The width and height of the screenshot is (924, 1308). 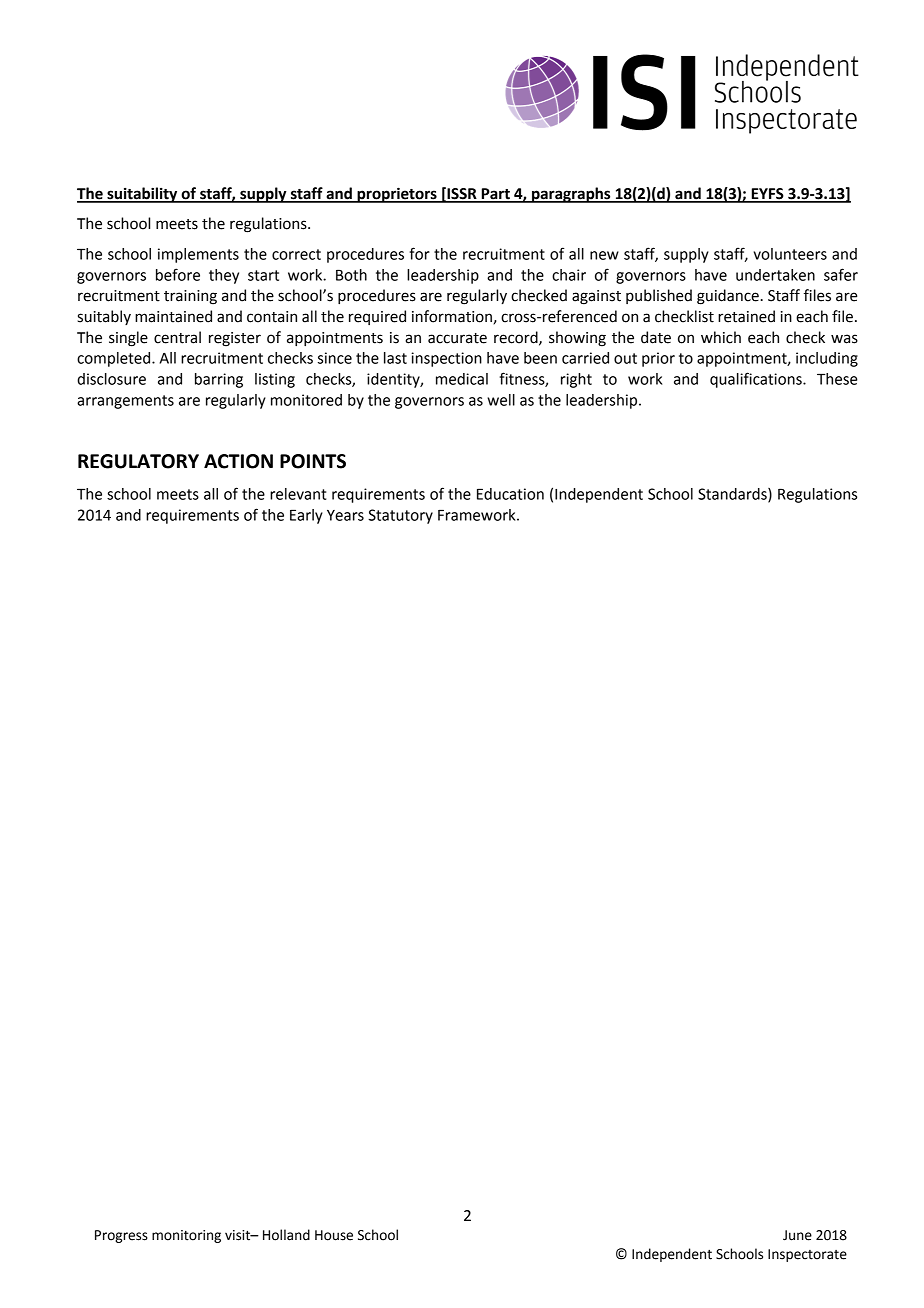 I want to click on Early, so click(x=306, y=516).
